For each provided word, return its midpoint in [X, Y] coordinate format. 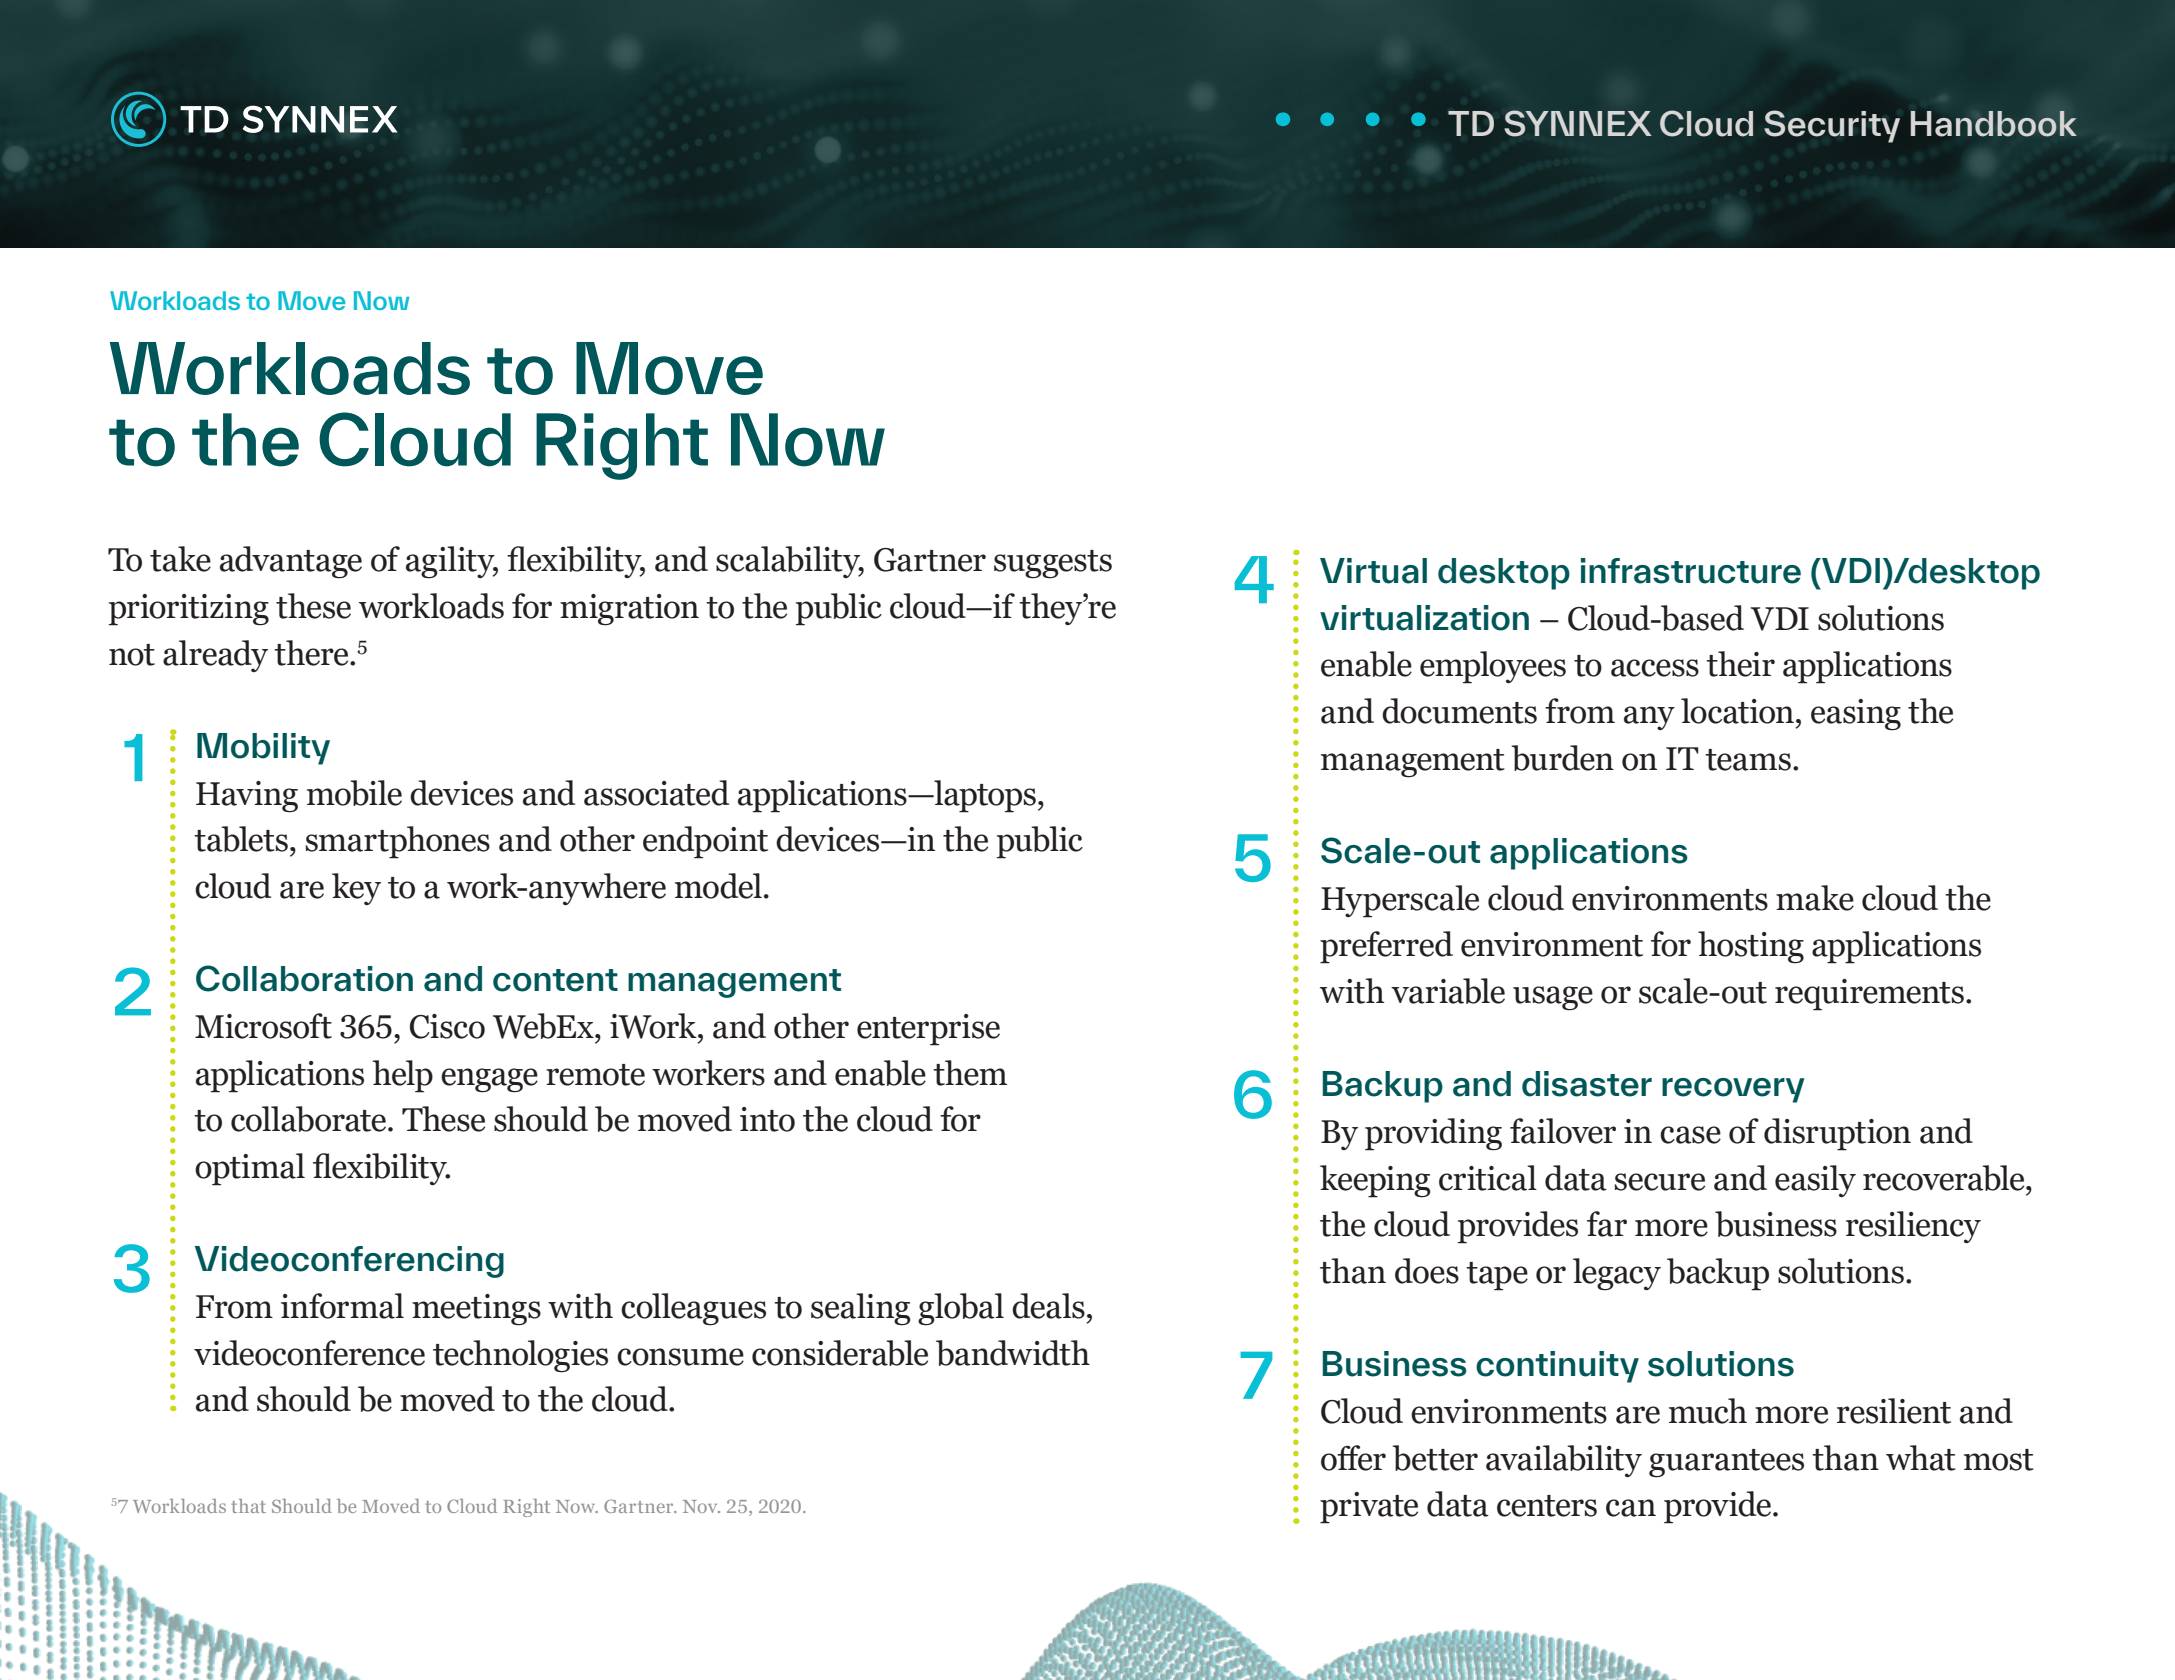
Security [1832, 126]
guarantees [1726, 1463]
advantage [291, 562]
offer [1353, 1458]
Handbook [1994, 124]
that [248, 1506]
